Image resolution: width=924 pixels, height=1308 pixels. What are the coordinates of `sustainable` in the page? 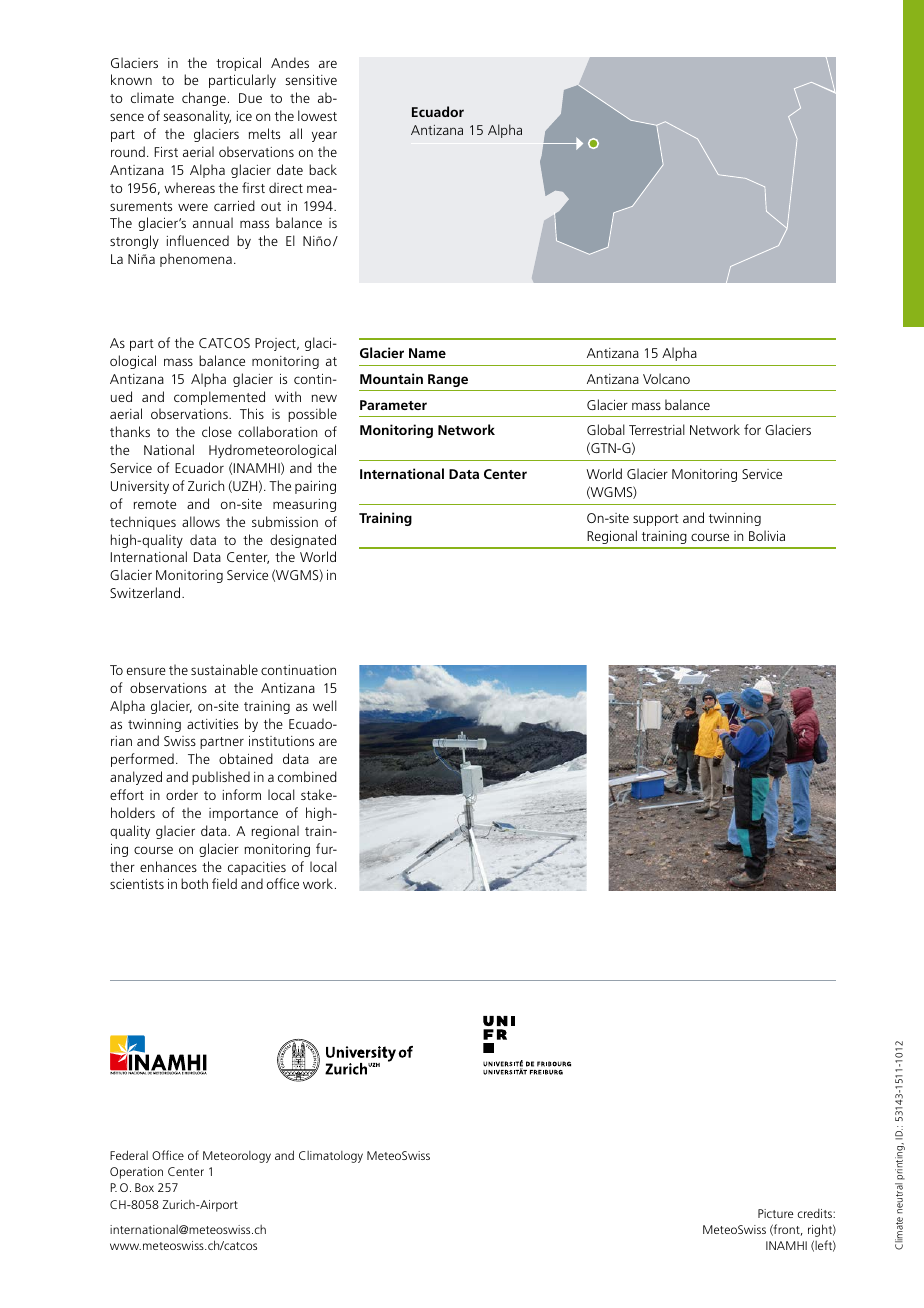 It's located at (224, 669).
